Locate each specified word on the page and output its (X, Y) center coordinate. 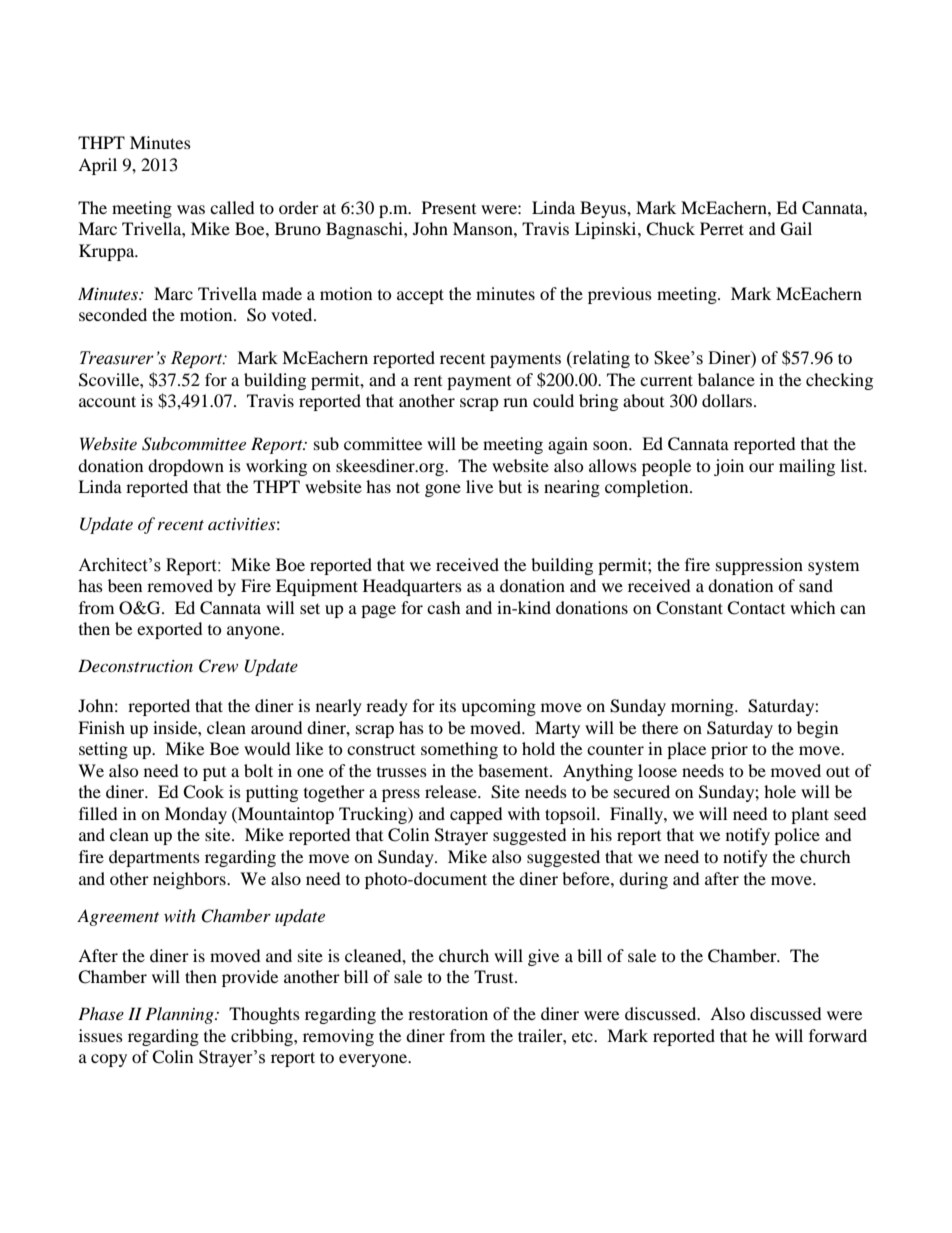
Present (449, 207)
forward (838, 1035)
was (191, 209)
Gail (796, 229)
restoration (448, 1013)
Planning (180, 1015)
